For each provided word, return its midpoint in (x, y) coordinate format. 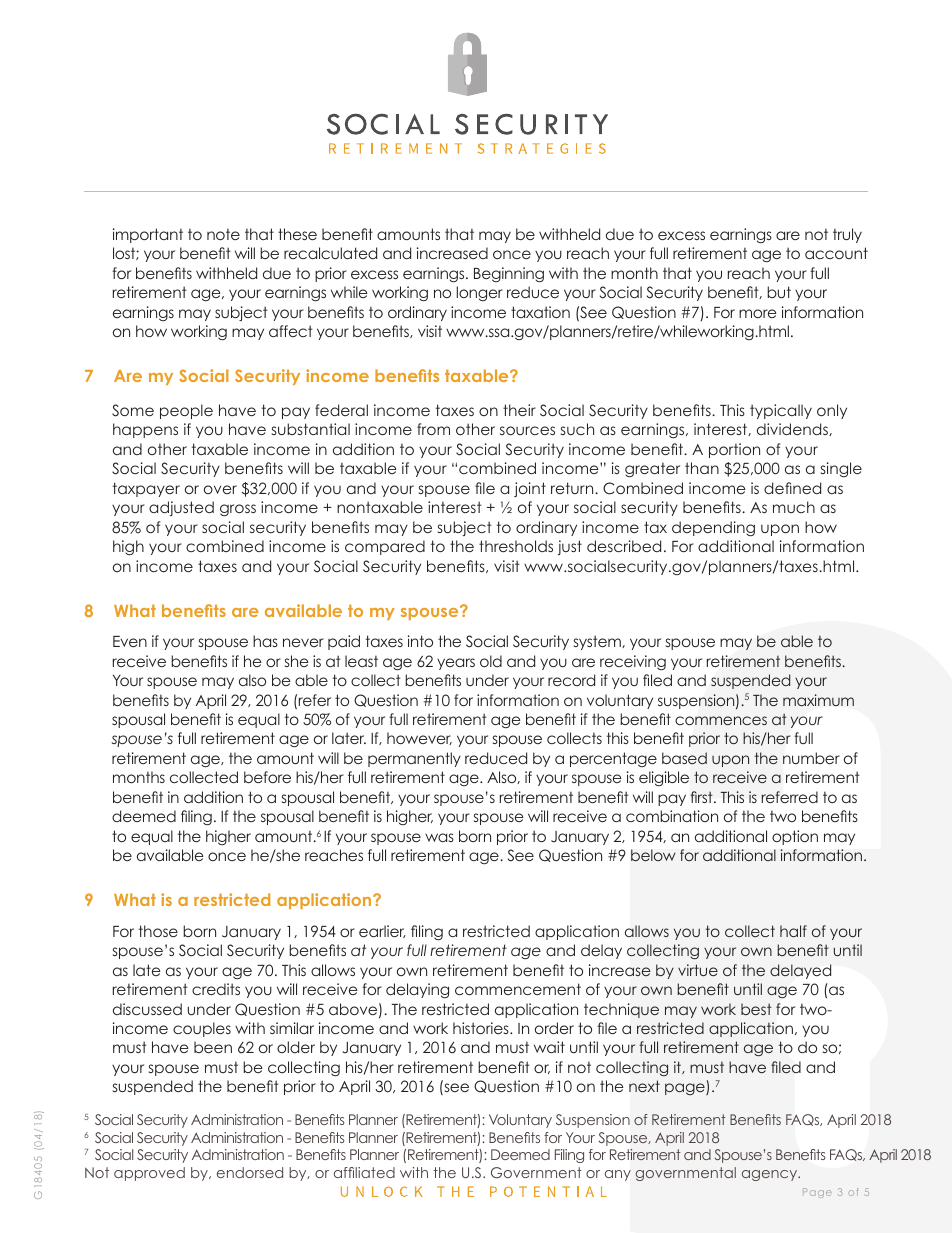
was (439, 837)
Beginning (509, 274)
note (223, 234)
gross (238, 510)
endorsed (250, 1172)
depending (713, 528)
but (779, 292)
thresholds (516, 546)
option (795, 837)
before (267, 777)
